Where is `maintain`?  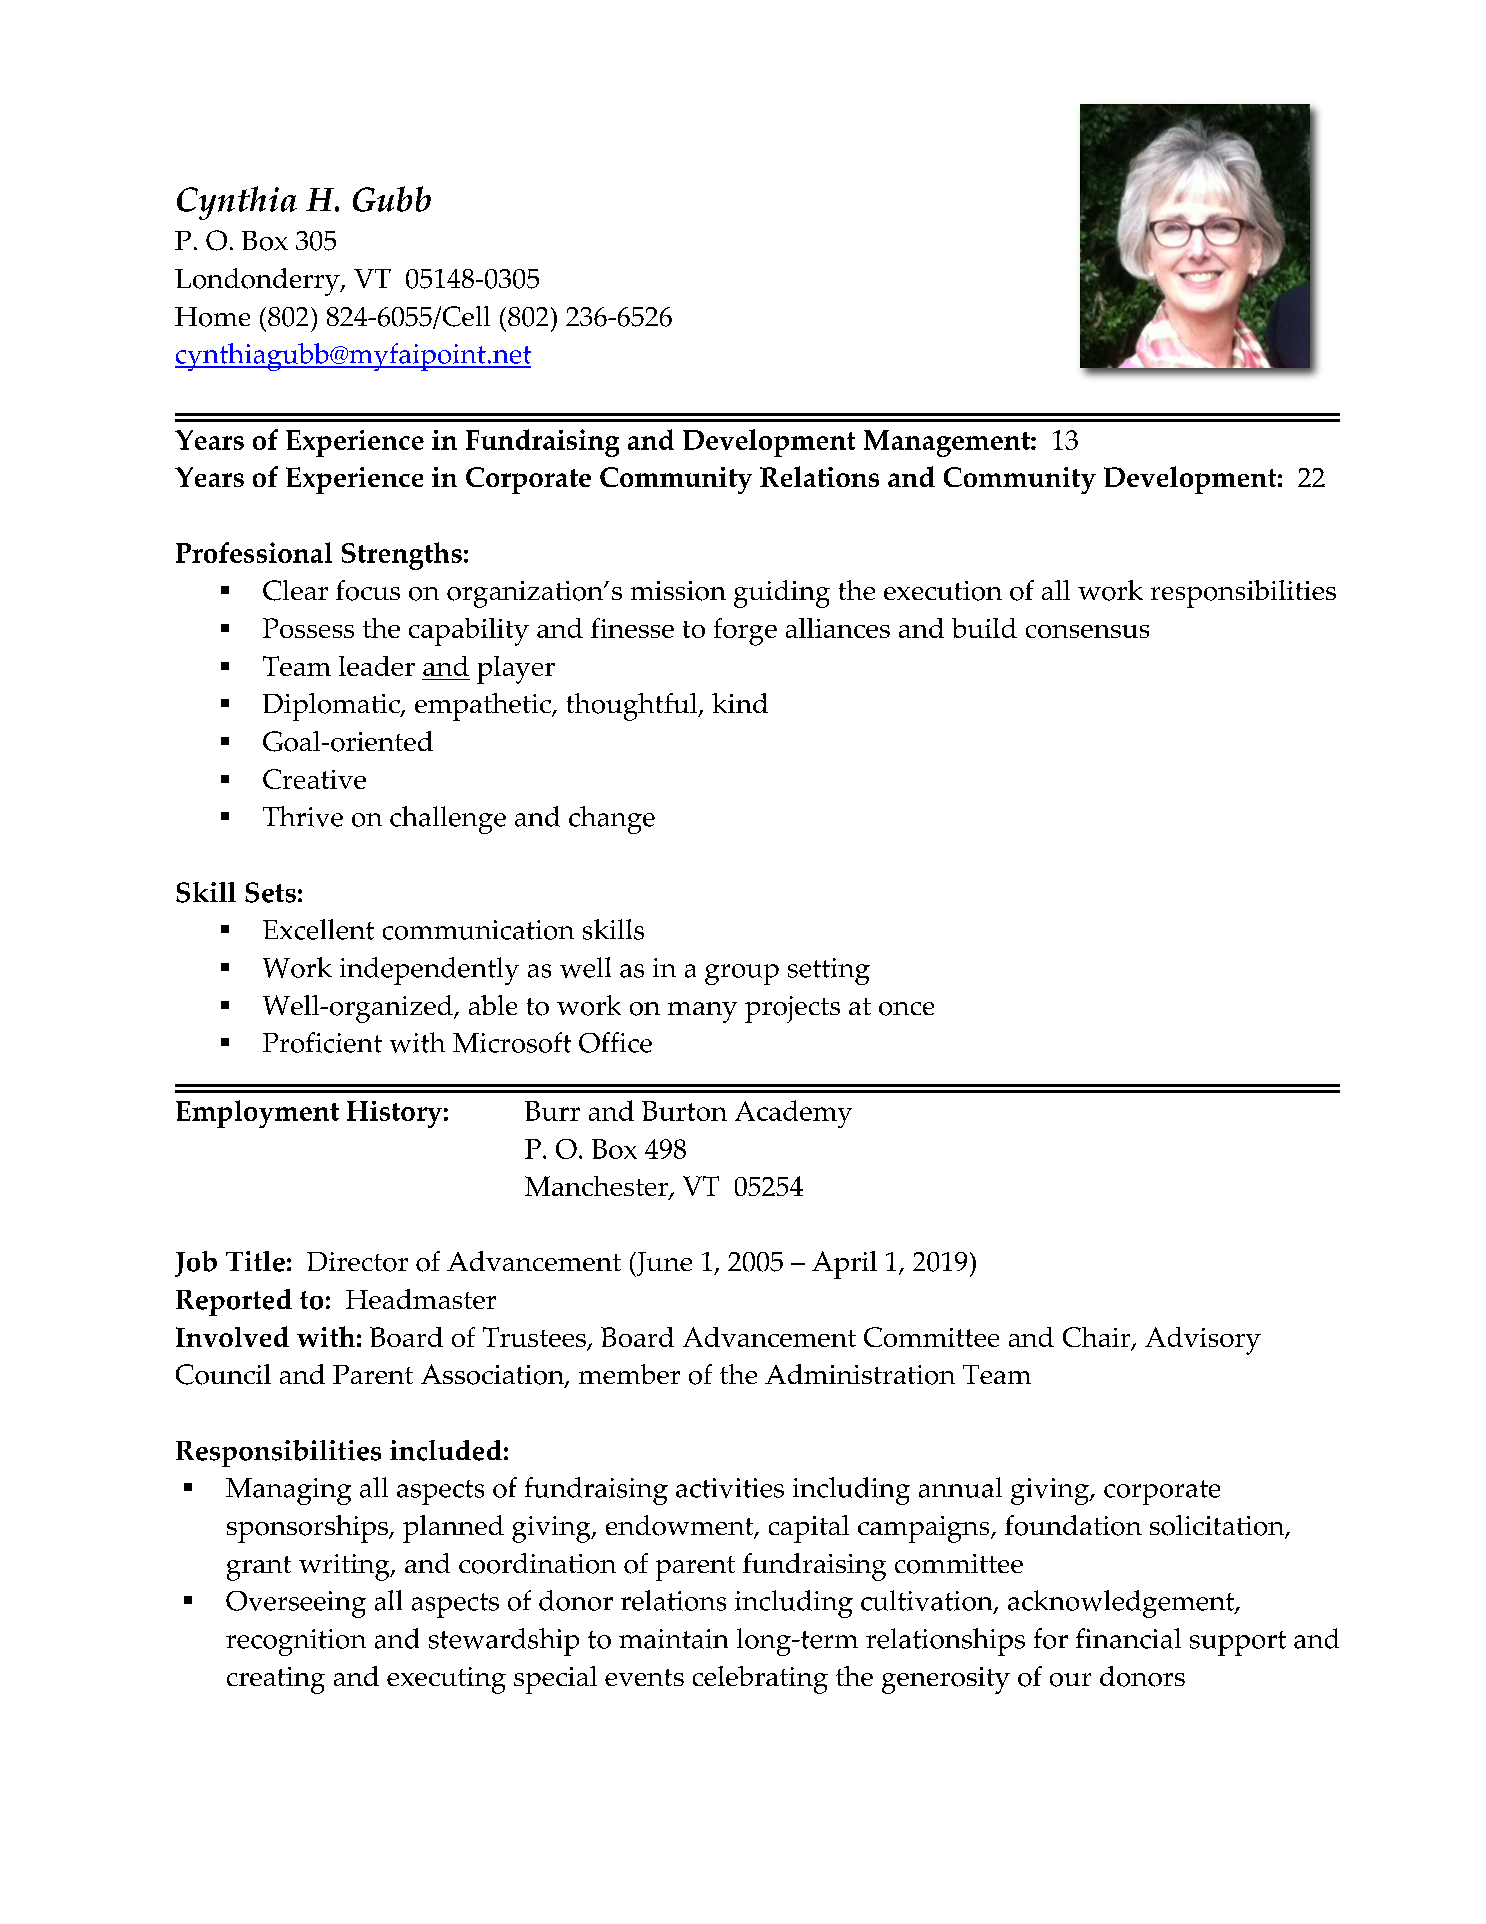
maintain is located at coordinates (673, 1639).
